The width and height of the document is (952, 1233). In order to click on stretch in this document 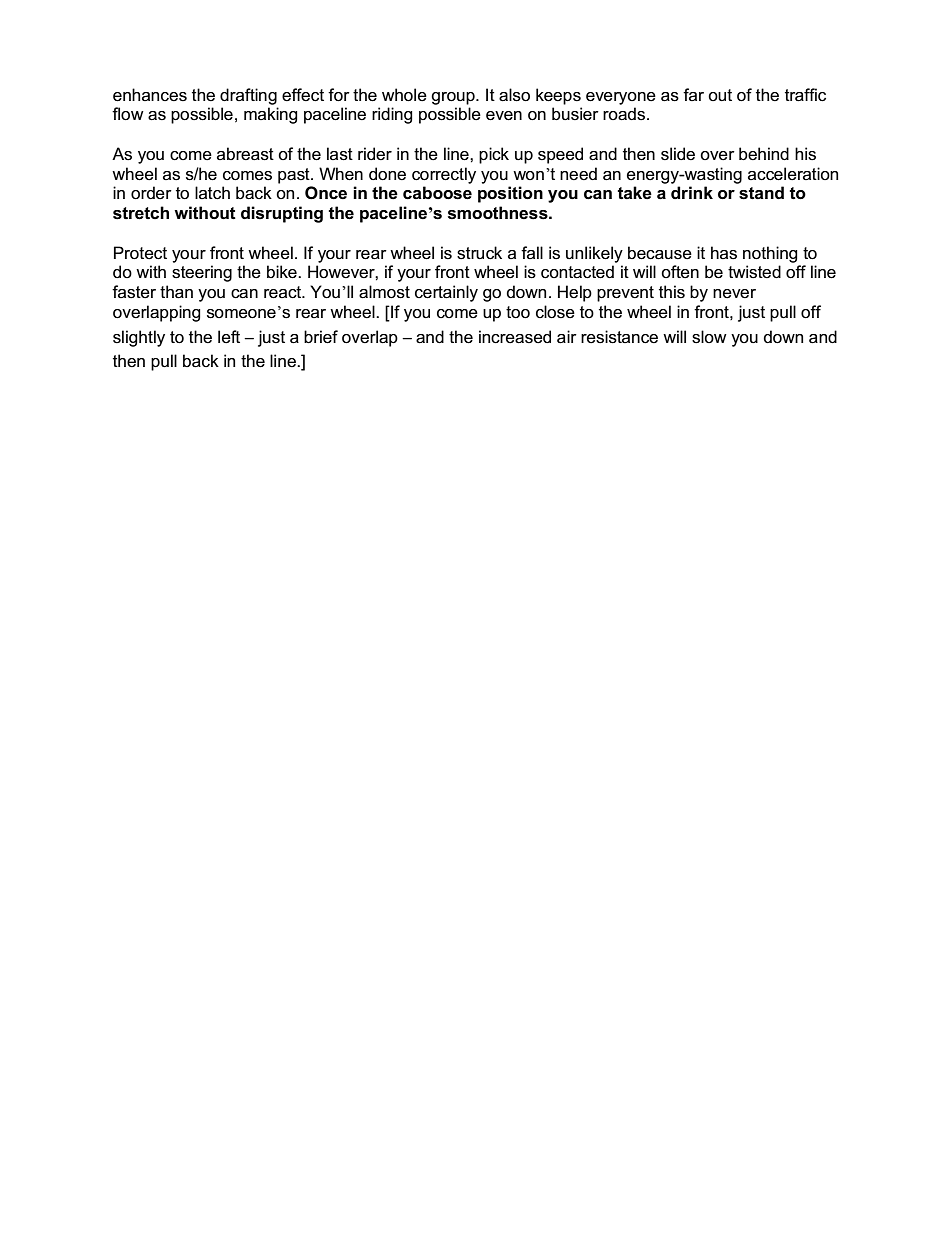, I will do `click(141, 213)`.
